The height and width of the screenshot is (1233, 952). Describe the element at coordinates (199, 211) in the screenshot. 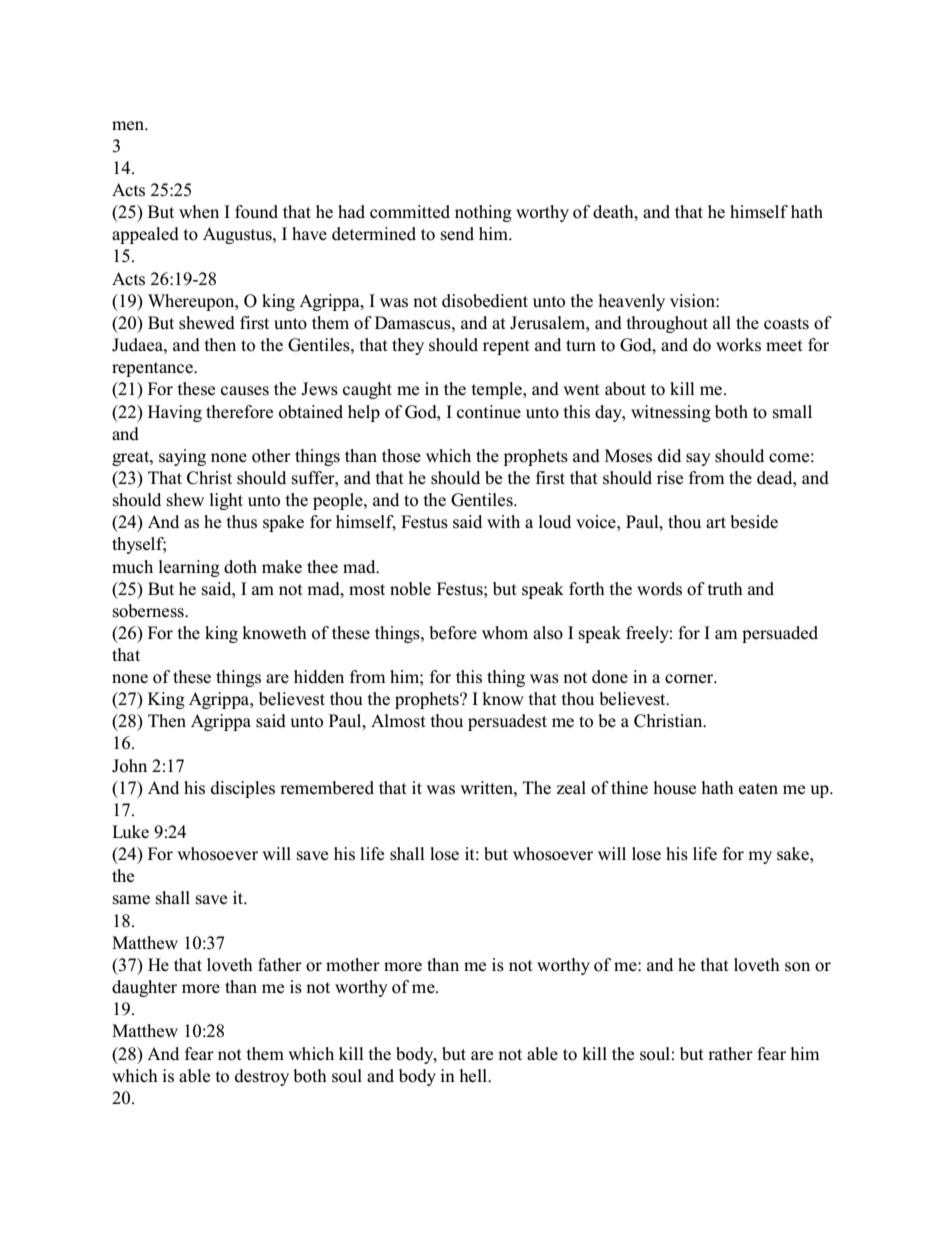

I see `when` at that location.
